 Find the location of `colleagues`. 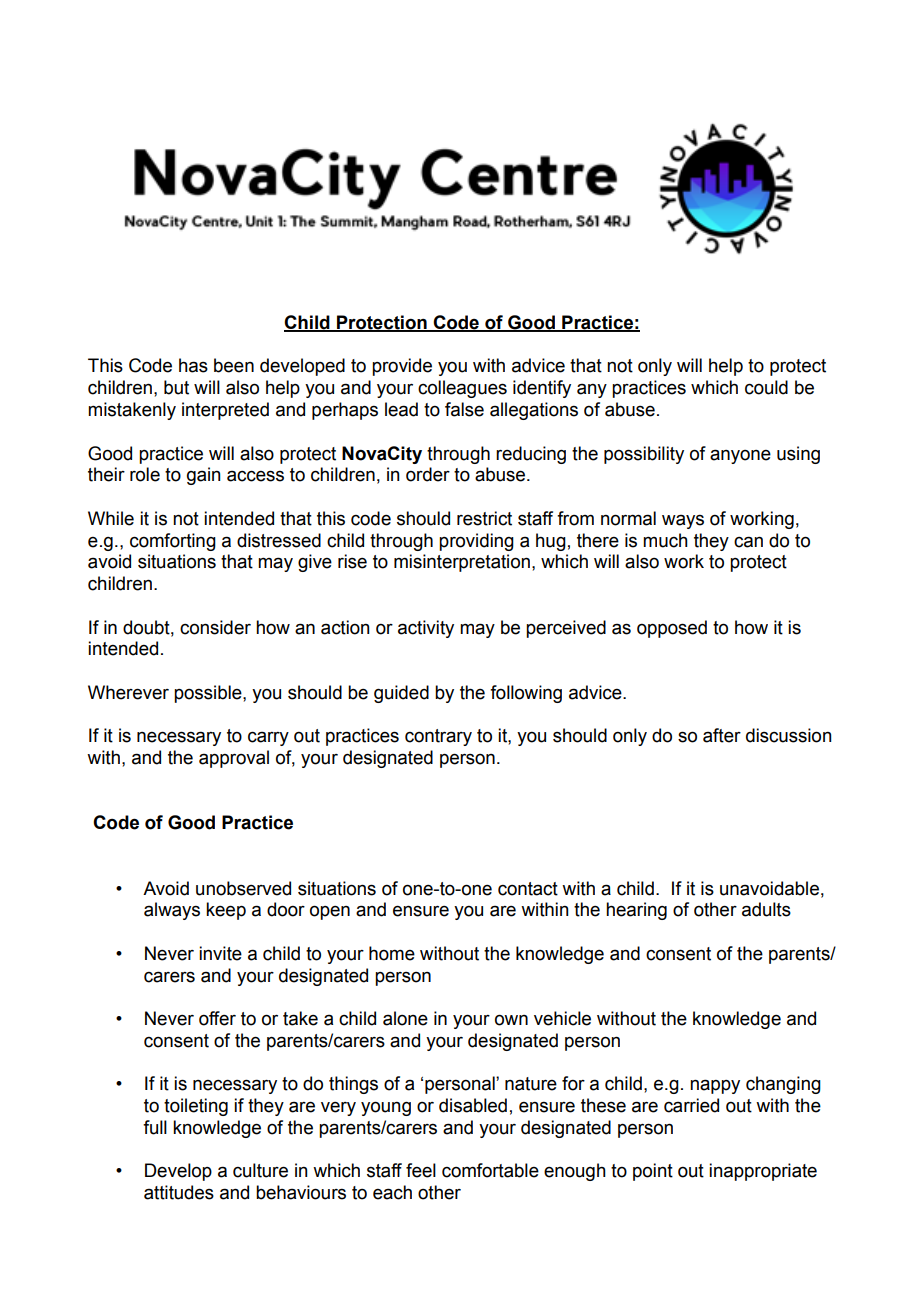

colleagues is located at coordinates (462, 389).
